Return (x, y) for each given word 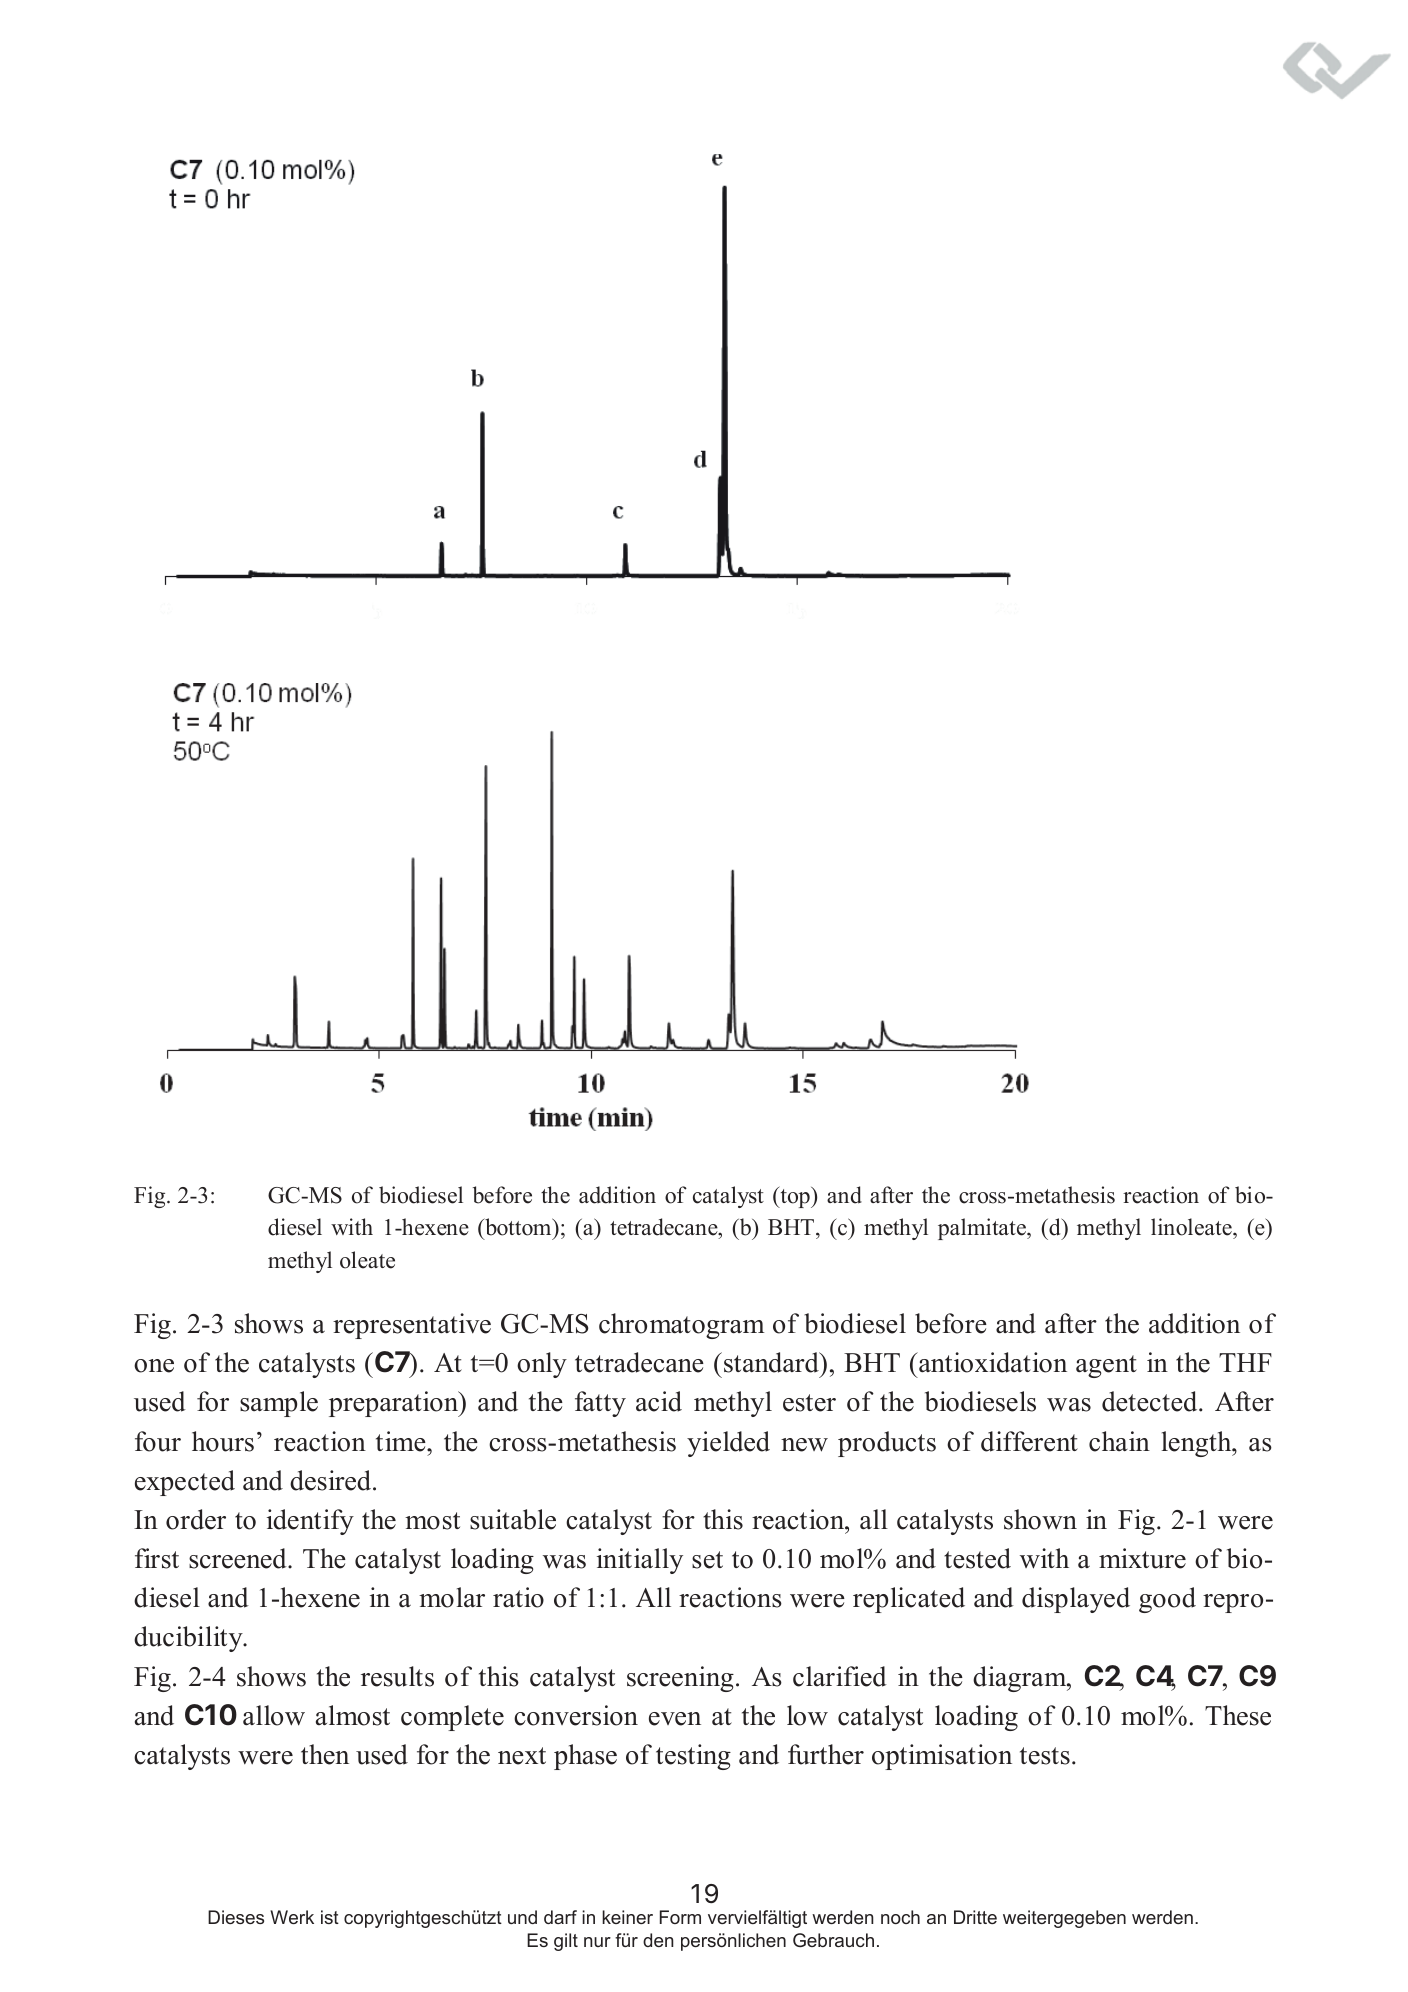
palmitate (983, 1229)
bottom (518, 1227)
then (325, 1754)
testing (693, 1757)
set (707, 1560)
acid (659, 1401)
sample (279, 1404)
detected (1151, 1401)
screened (239, 1558)
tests (1045, 1756)
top (795, 1197)
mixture (1142, 1558)
